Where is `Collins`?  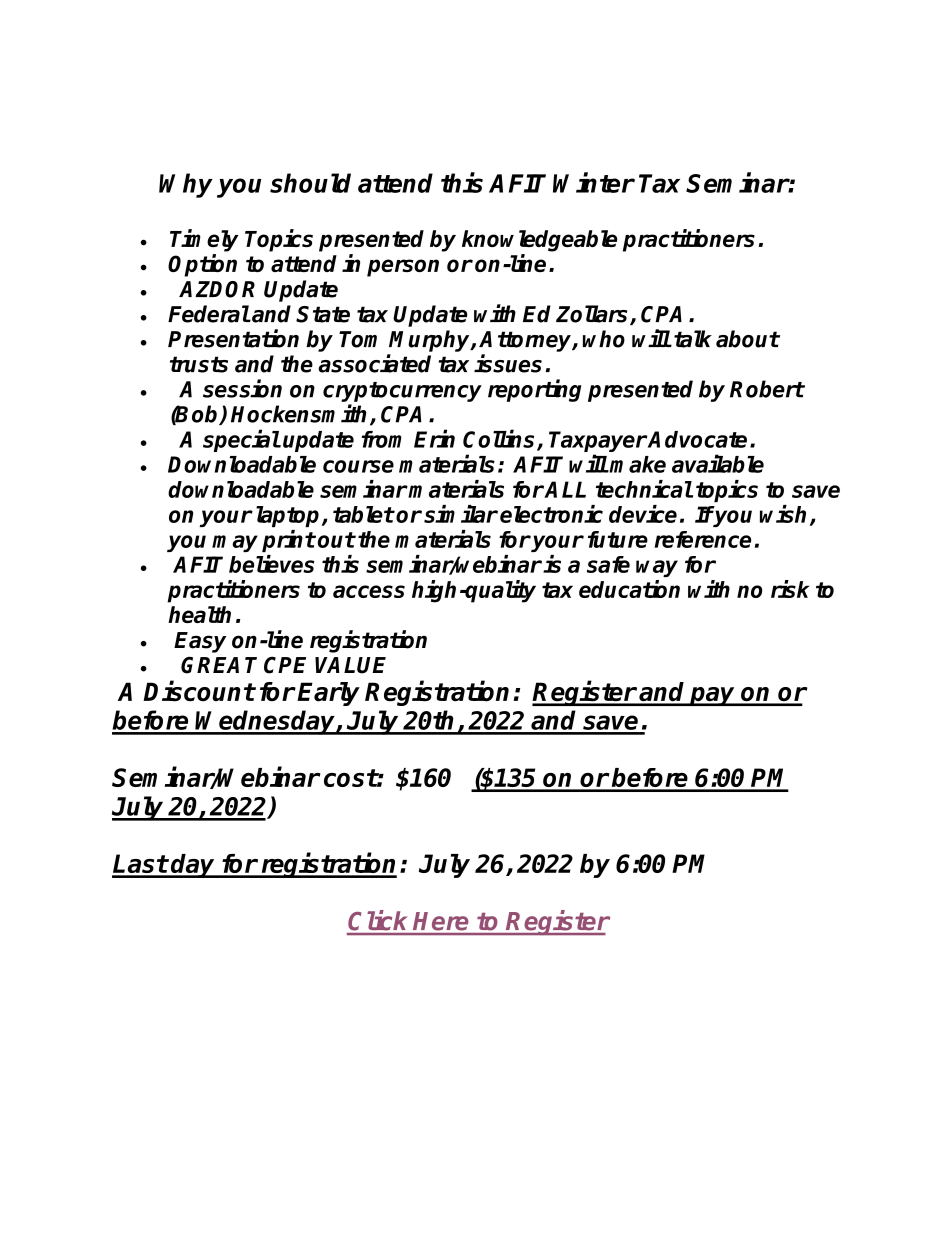 Collins is located at coordinates (500, 439).
